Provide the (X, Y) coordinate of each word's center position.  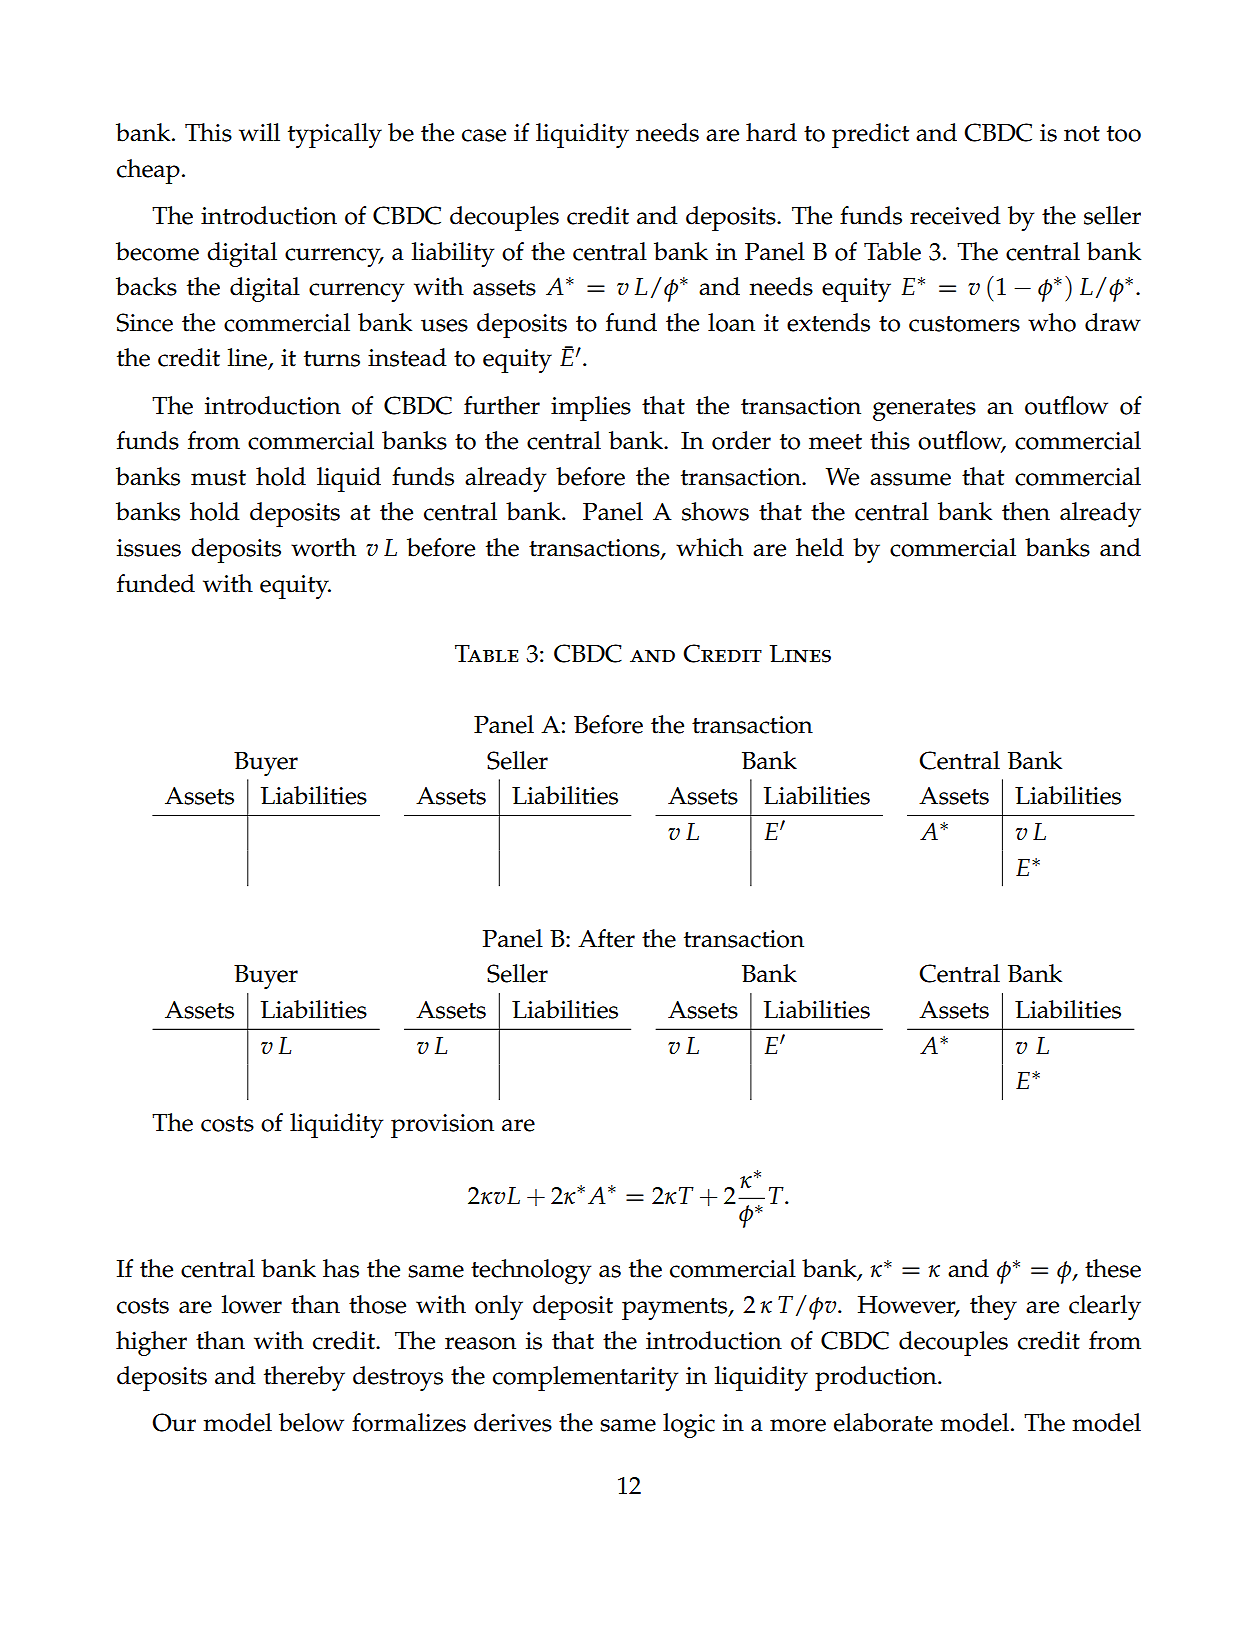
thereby (304, 1378)
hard (771, 132)
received (955, 215)
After (606, 938)
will (259, 132)
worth (323, 547)
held (820, 547)
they (993, 1307)
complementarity (585, 1378)
